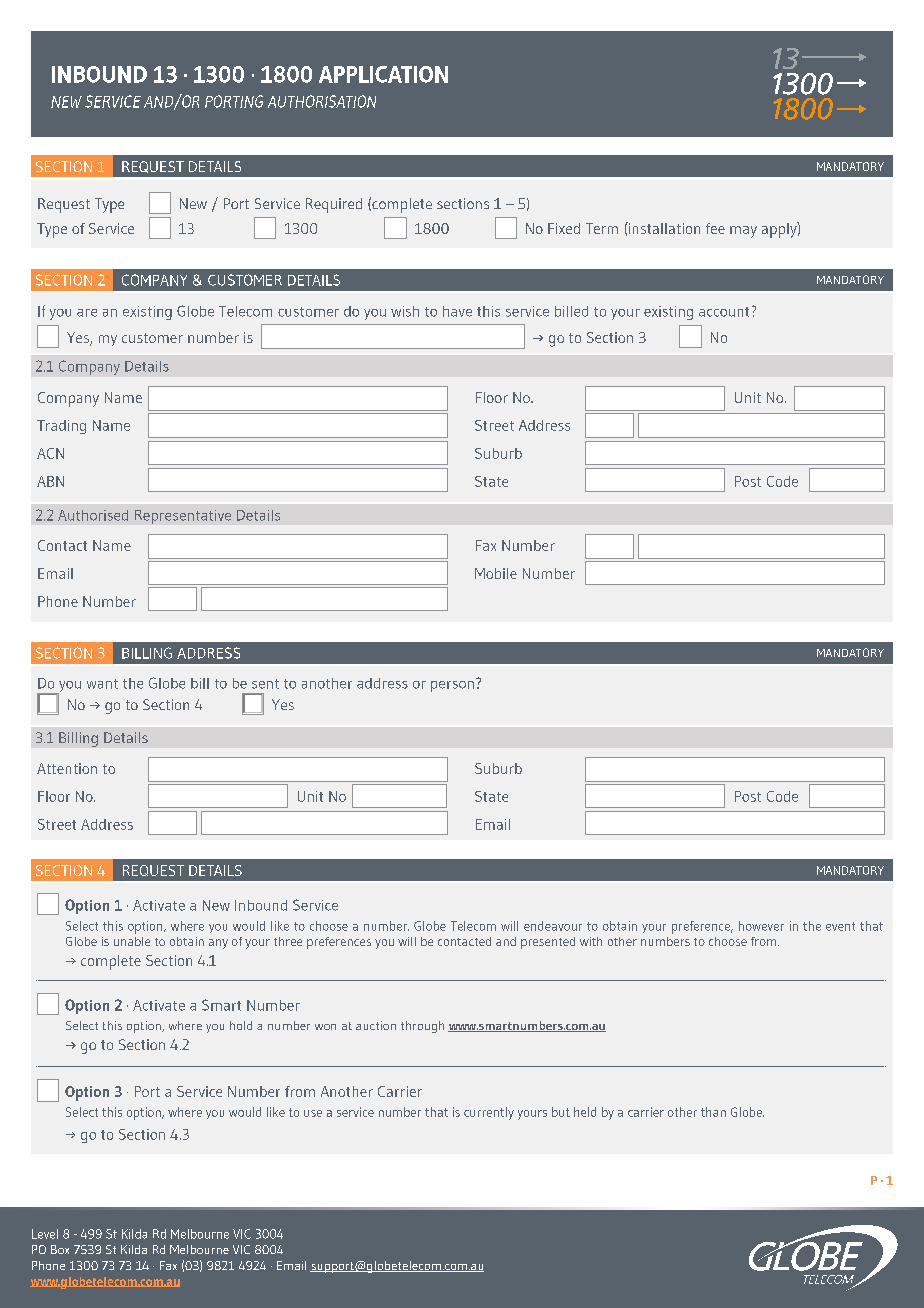  Describe the element at coordinates (724, 312) in the screenshot. I see `account` at that location.
